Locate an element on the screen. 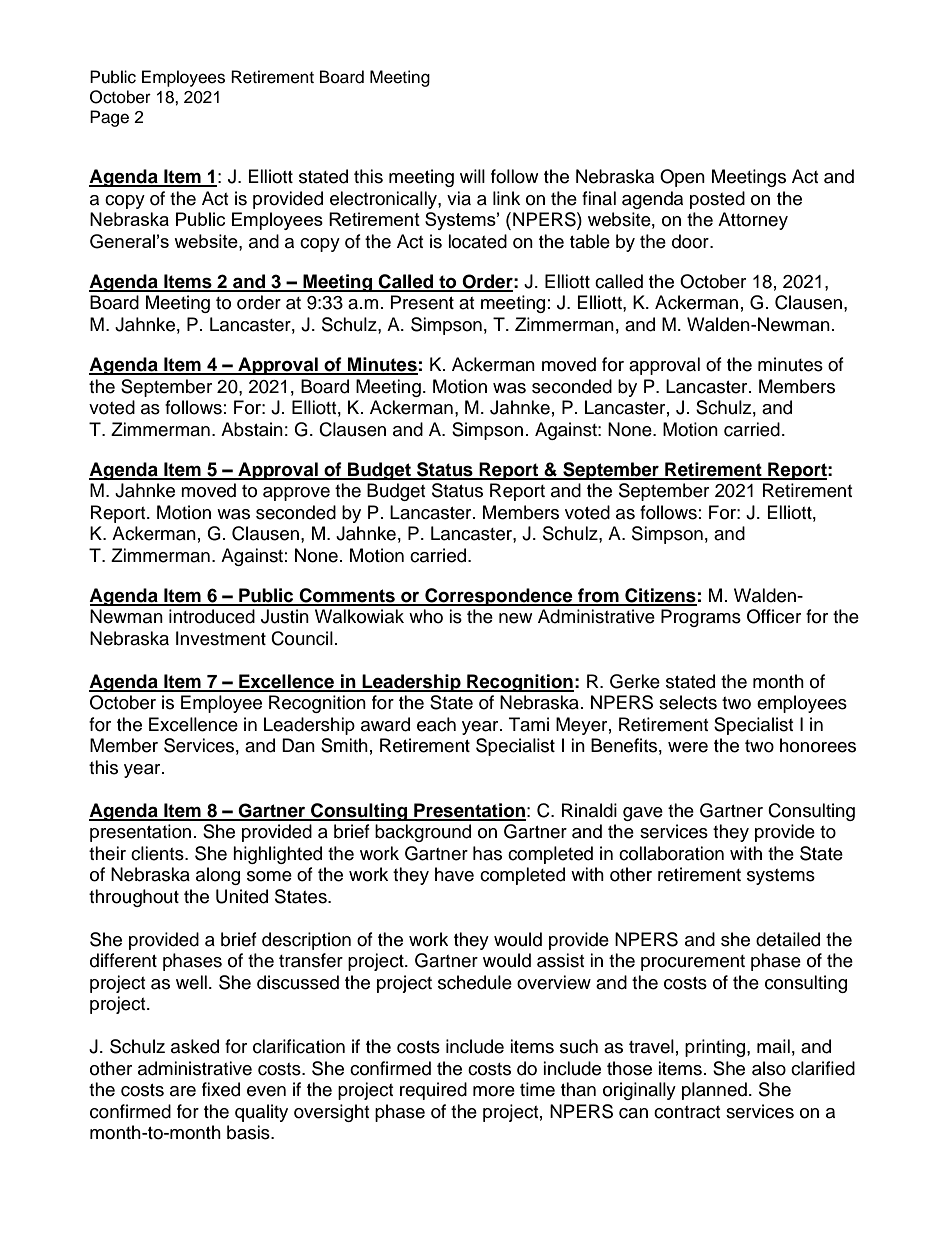 Image resolution: width=952 pixels, height=1233 pixels. each is located at coordinates (436, 724).
